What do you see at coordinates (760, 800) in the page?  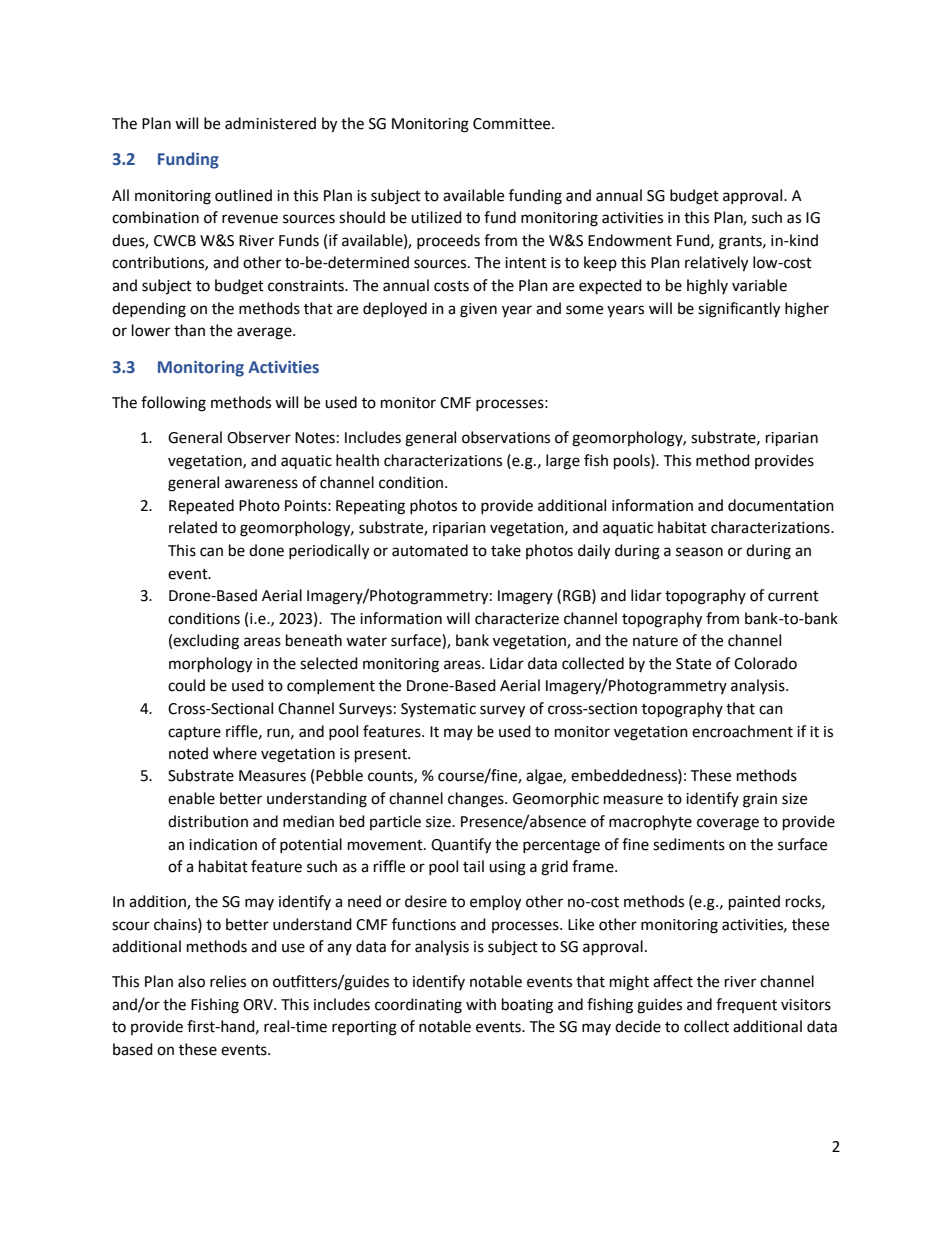 I see `grain` at bounding box center [760, 800].
